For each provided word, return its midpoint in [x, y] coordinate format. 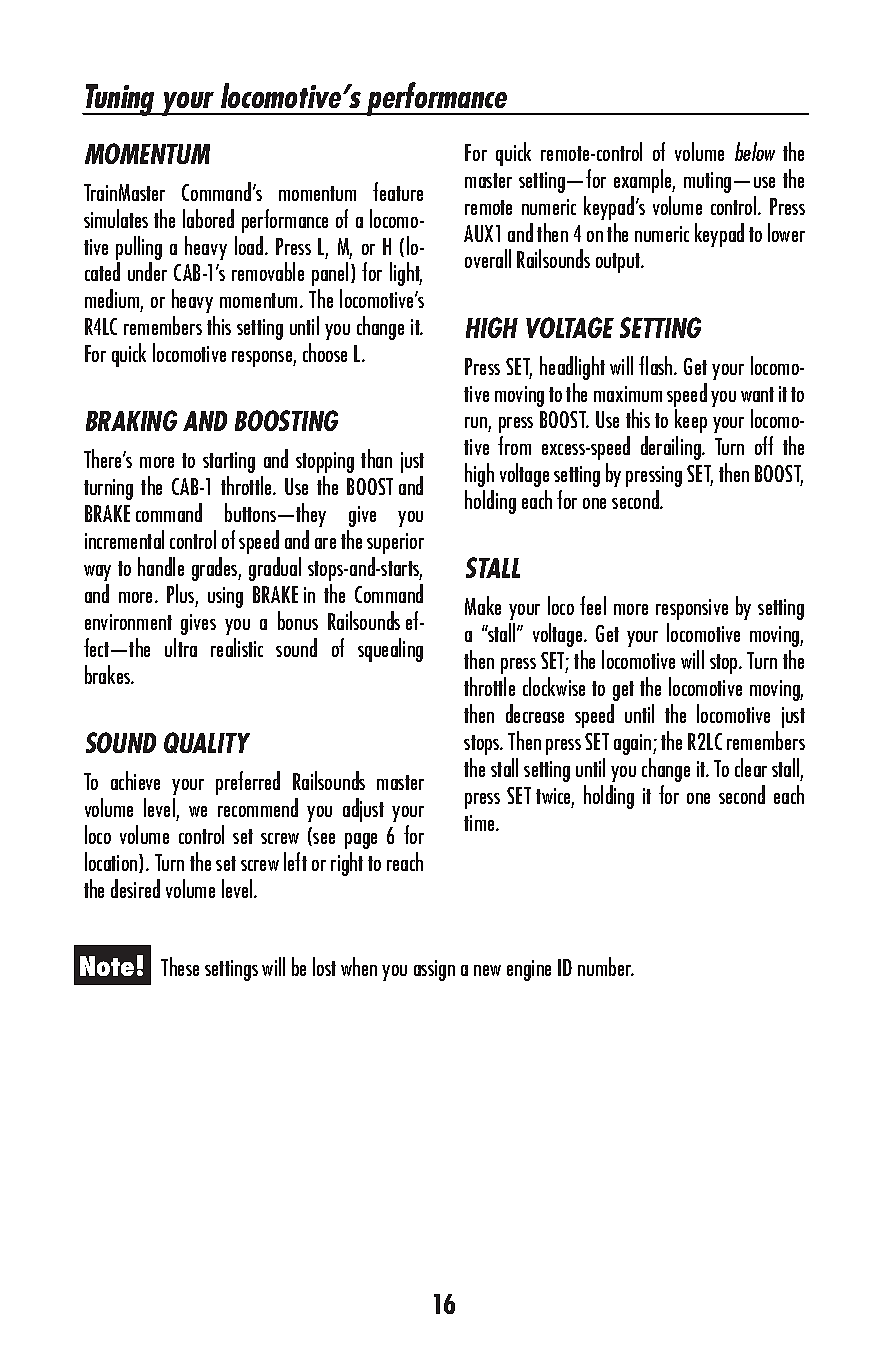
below [755, 151]
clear [751, 767]
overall [488, 258]
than [376, 458]
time [480, 823]
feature [398, 191]
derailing [672, 448]
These [180, 966]
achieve [135, 780]
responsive [692, 609]
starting [229, 462]
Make [483, 605]
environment [128, 622]
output [619, 263]
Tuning [121, 100]
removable [268, 271]
